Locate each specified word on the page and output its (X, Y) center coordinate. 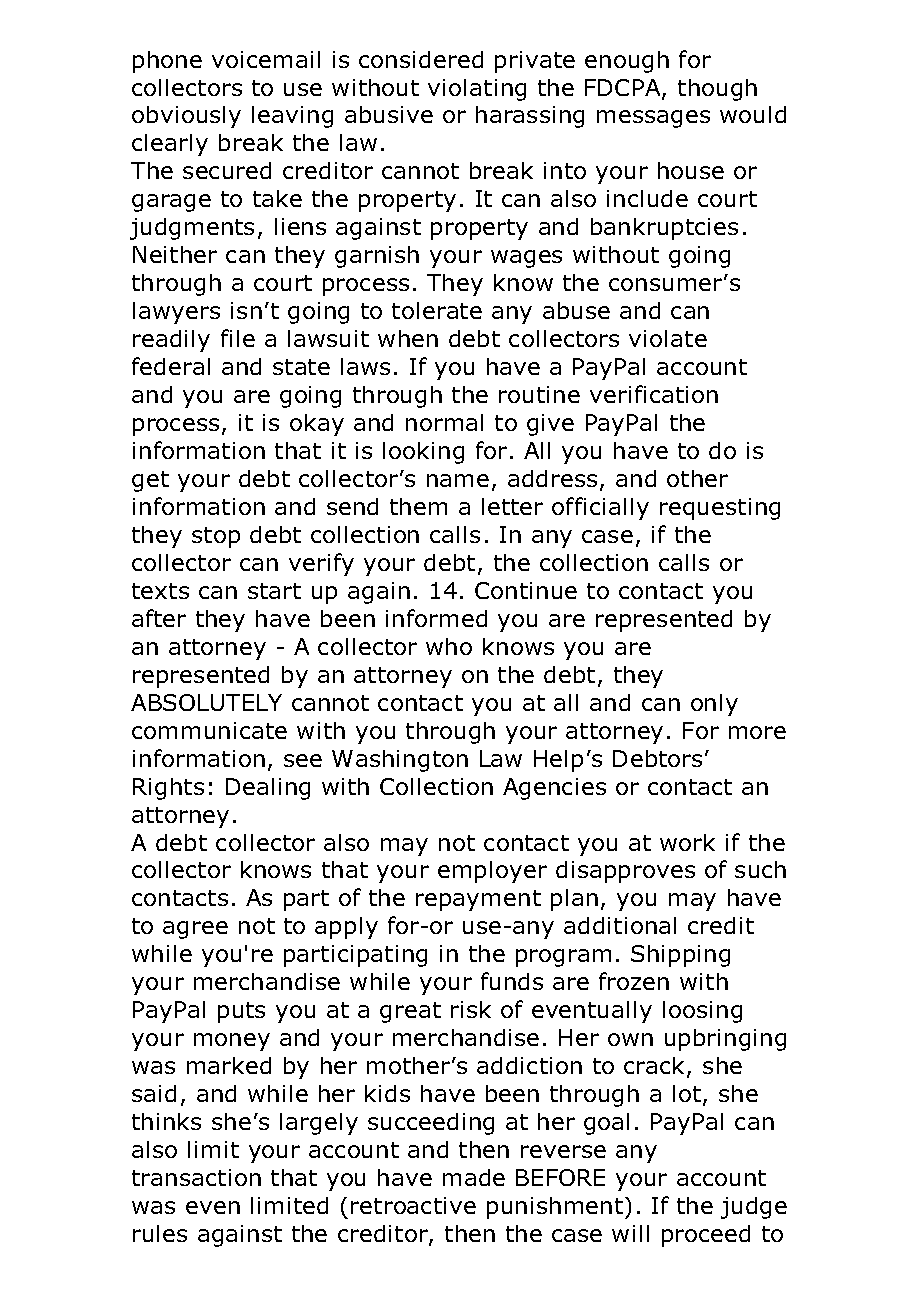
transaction (196, 1177)
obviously (186, 117)
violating (477, 90)
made (474, 1177)
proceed (706, 1236)
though (717, 90)
